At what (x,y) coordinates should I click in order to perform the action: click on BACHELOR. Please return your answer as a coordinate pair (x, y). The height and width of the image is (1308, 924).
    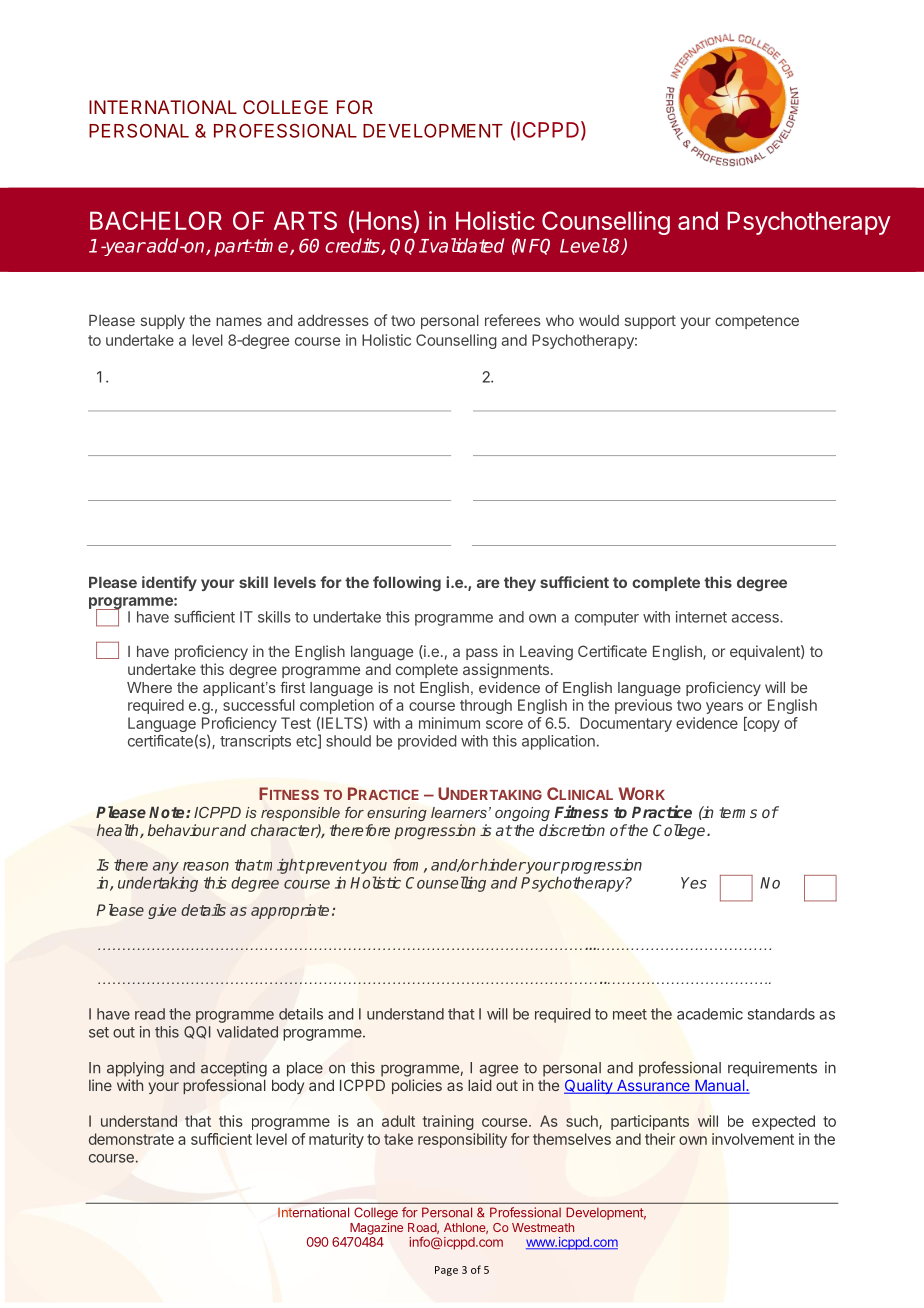
    Looking at the image, I should click on (156, 220).
